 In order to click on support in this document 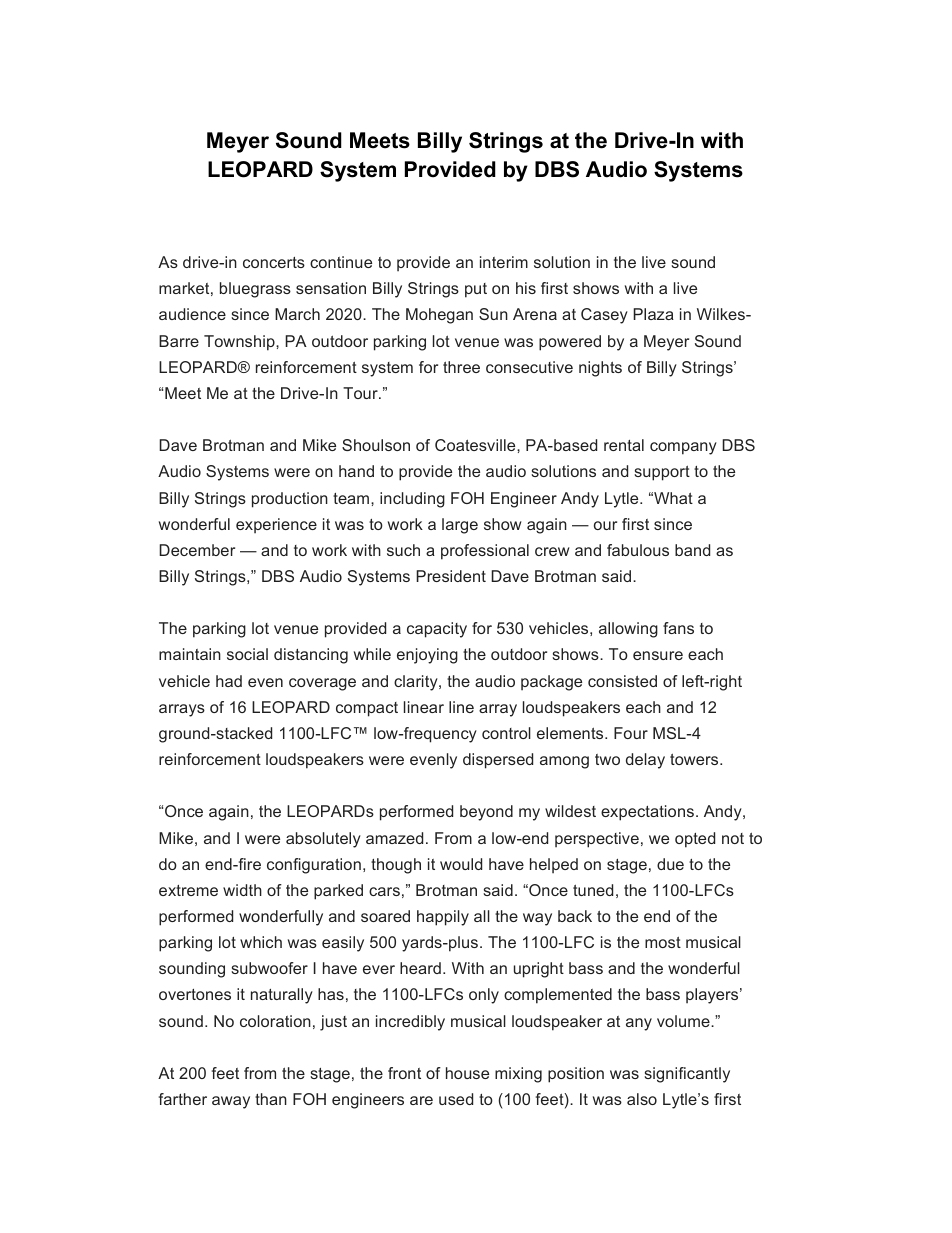, I will do `click(662, 473)`.
